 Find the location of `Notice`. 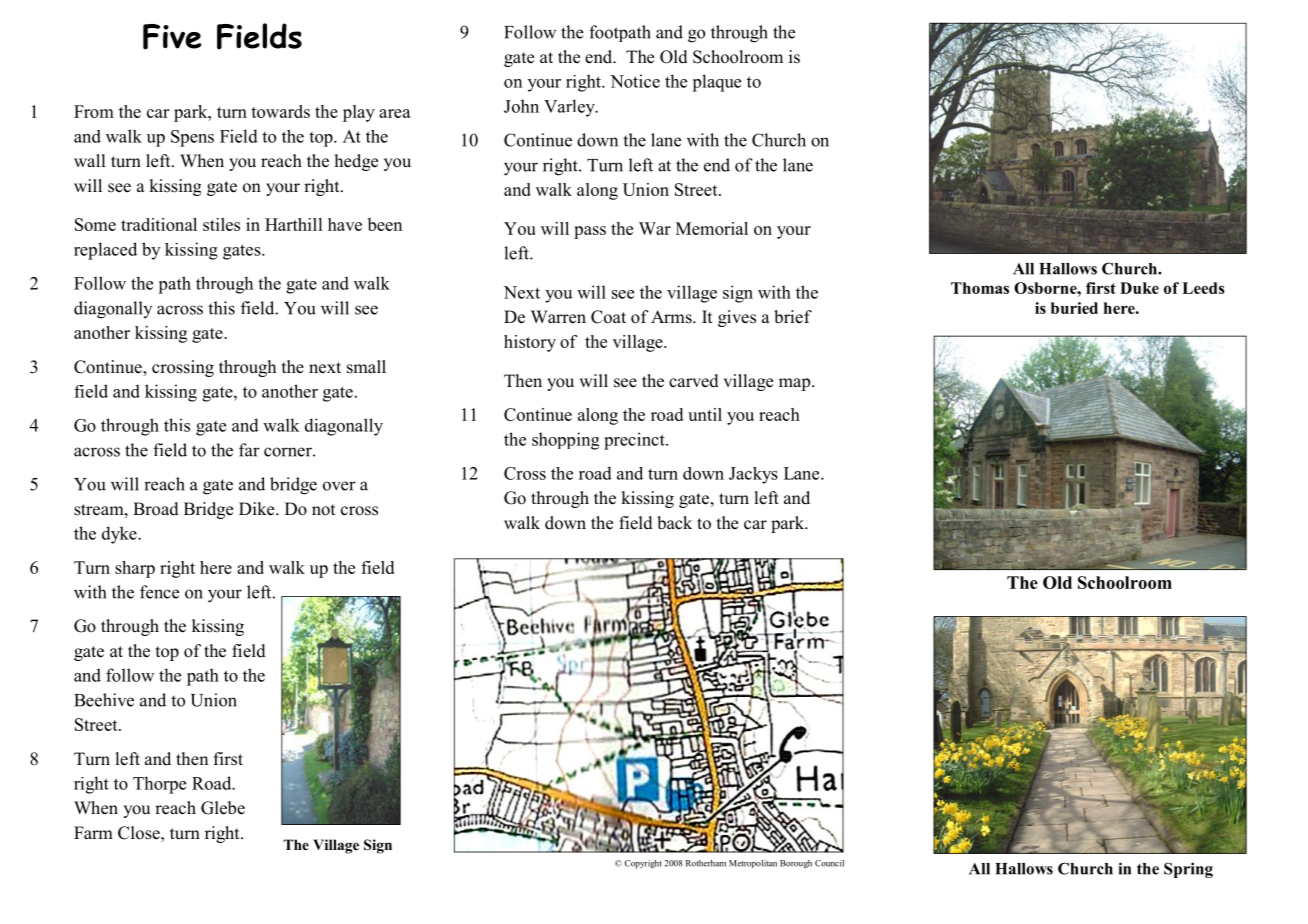

Notice is located at coordinates (635, 81).
